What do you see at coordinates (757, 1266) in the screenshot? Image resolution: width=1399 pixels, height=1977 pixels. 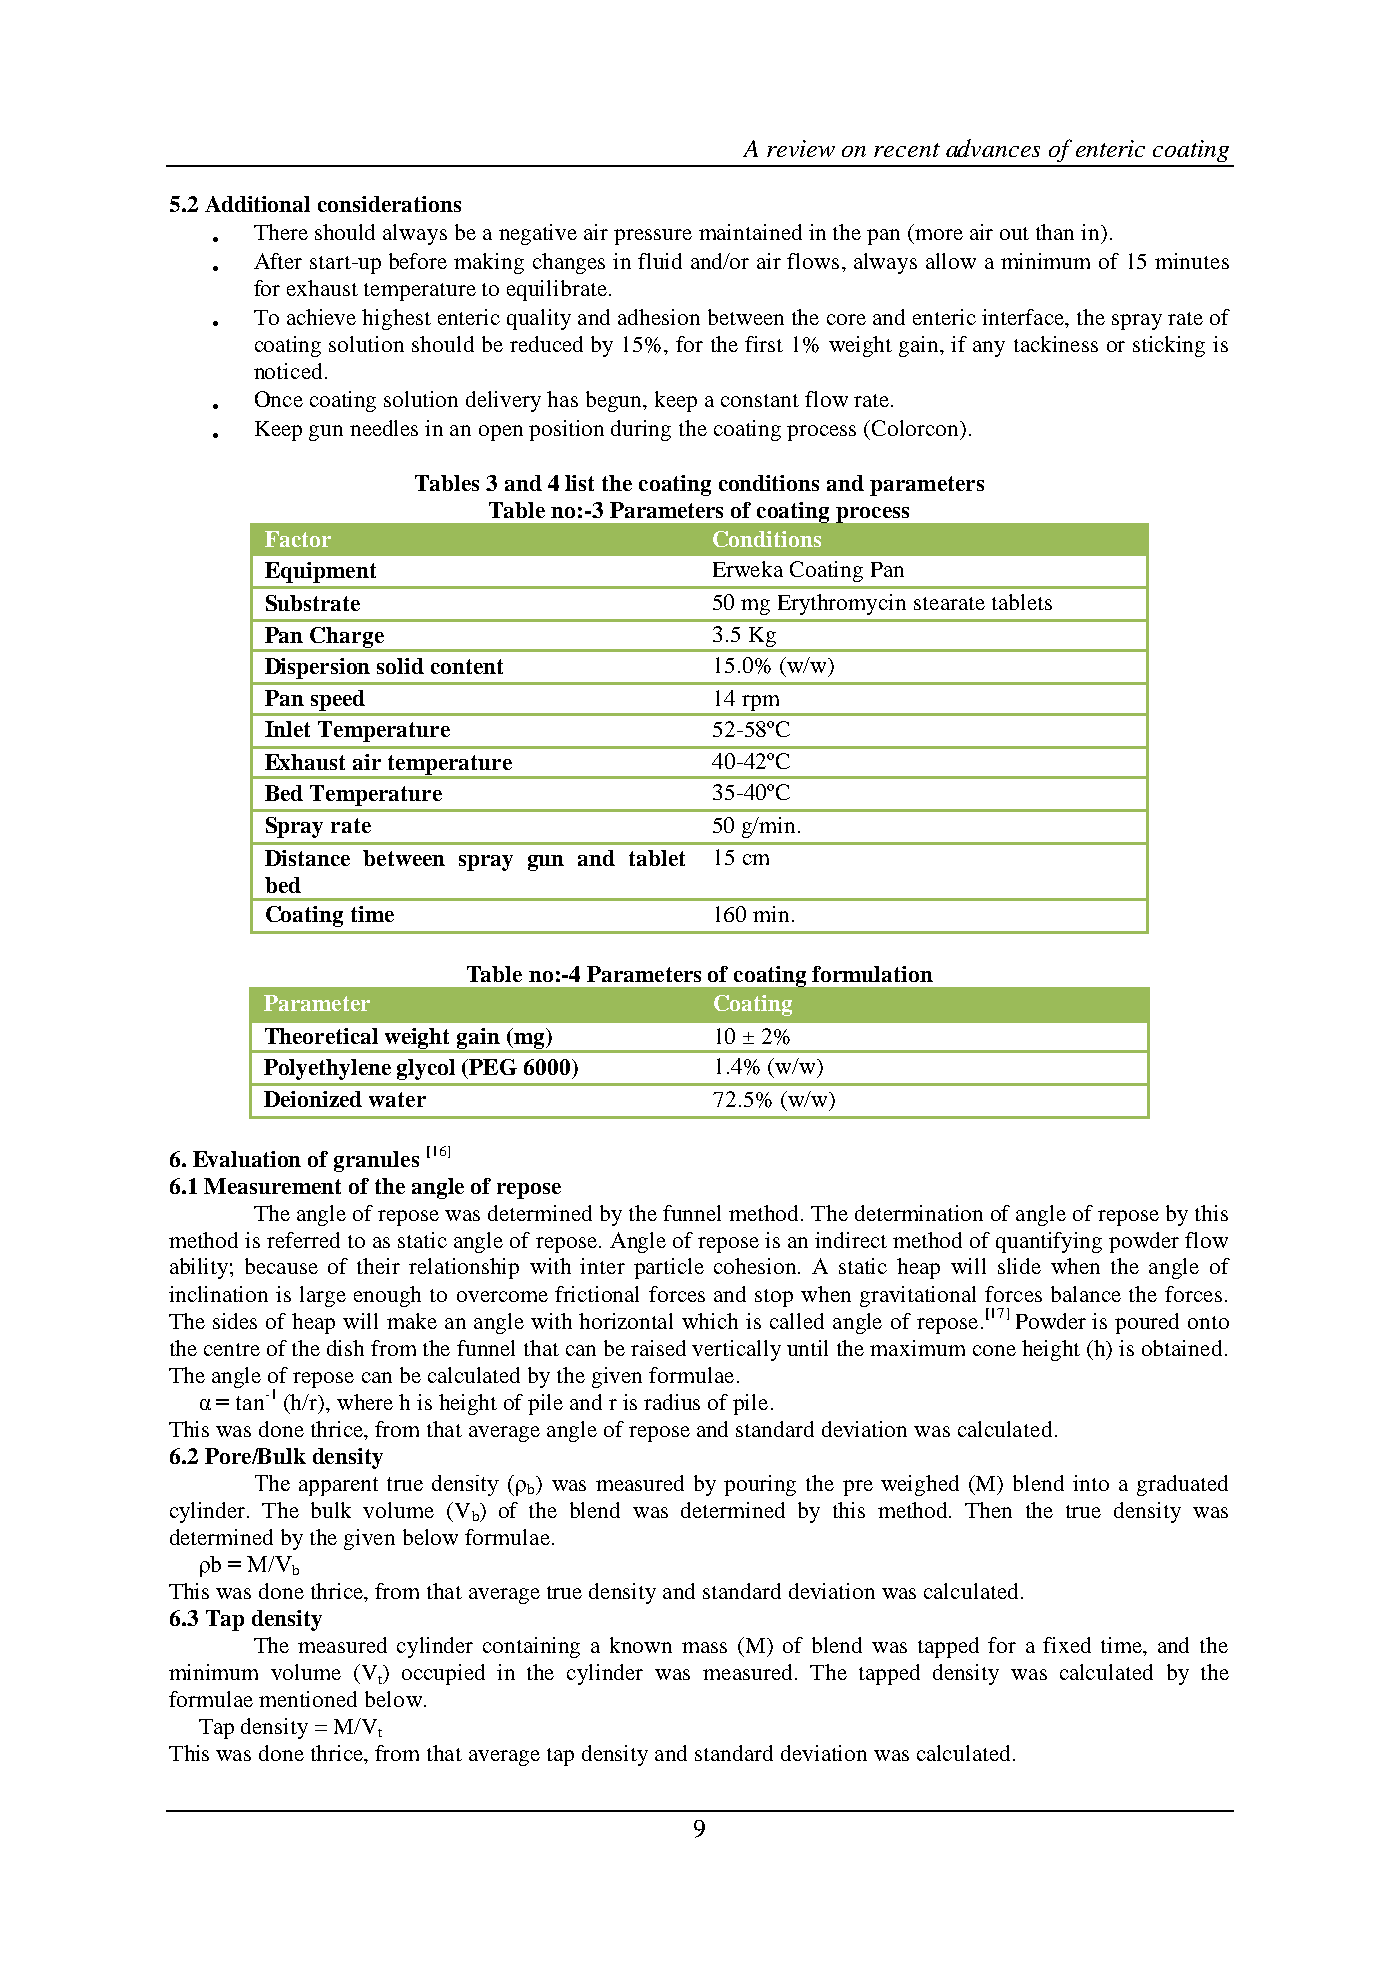 I see `cohesion` at bounding box center [757, 1266].
